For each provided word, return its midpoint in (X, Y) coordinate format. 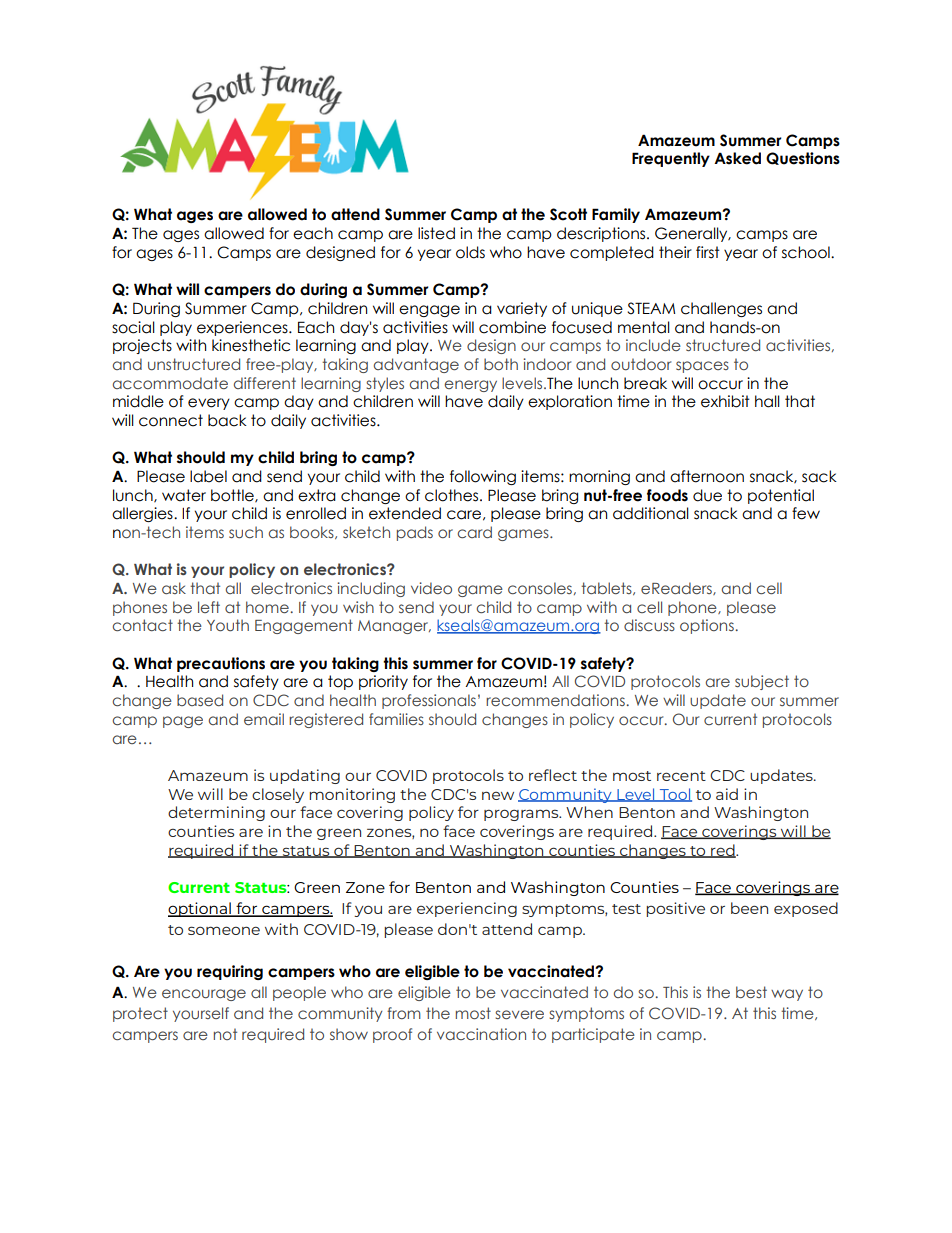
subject (762, 682)
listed (436, 233)
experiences (243, 328)
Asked (737, 158)
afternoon (707, 476)
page (183, 722)
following (483, 477)
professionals (429, 701)
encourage (204, 995)
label (208, 476)
